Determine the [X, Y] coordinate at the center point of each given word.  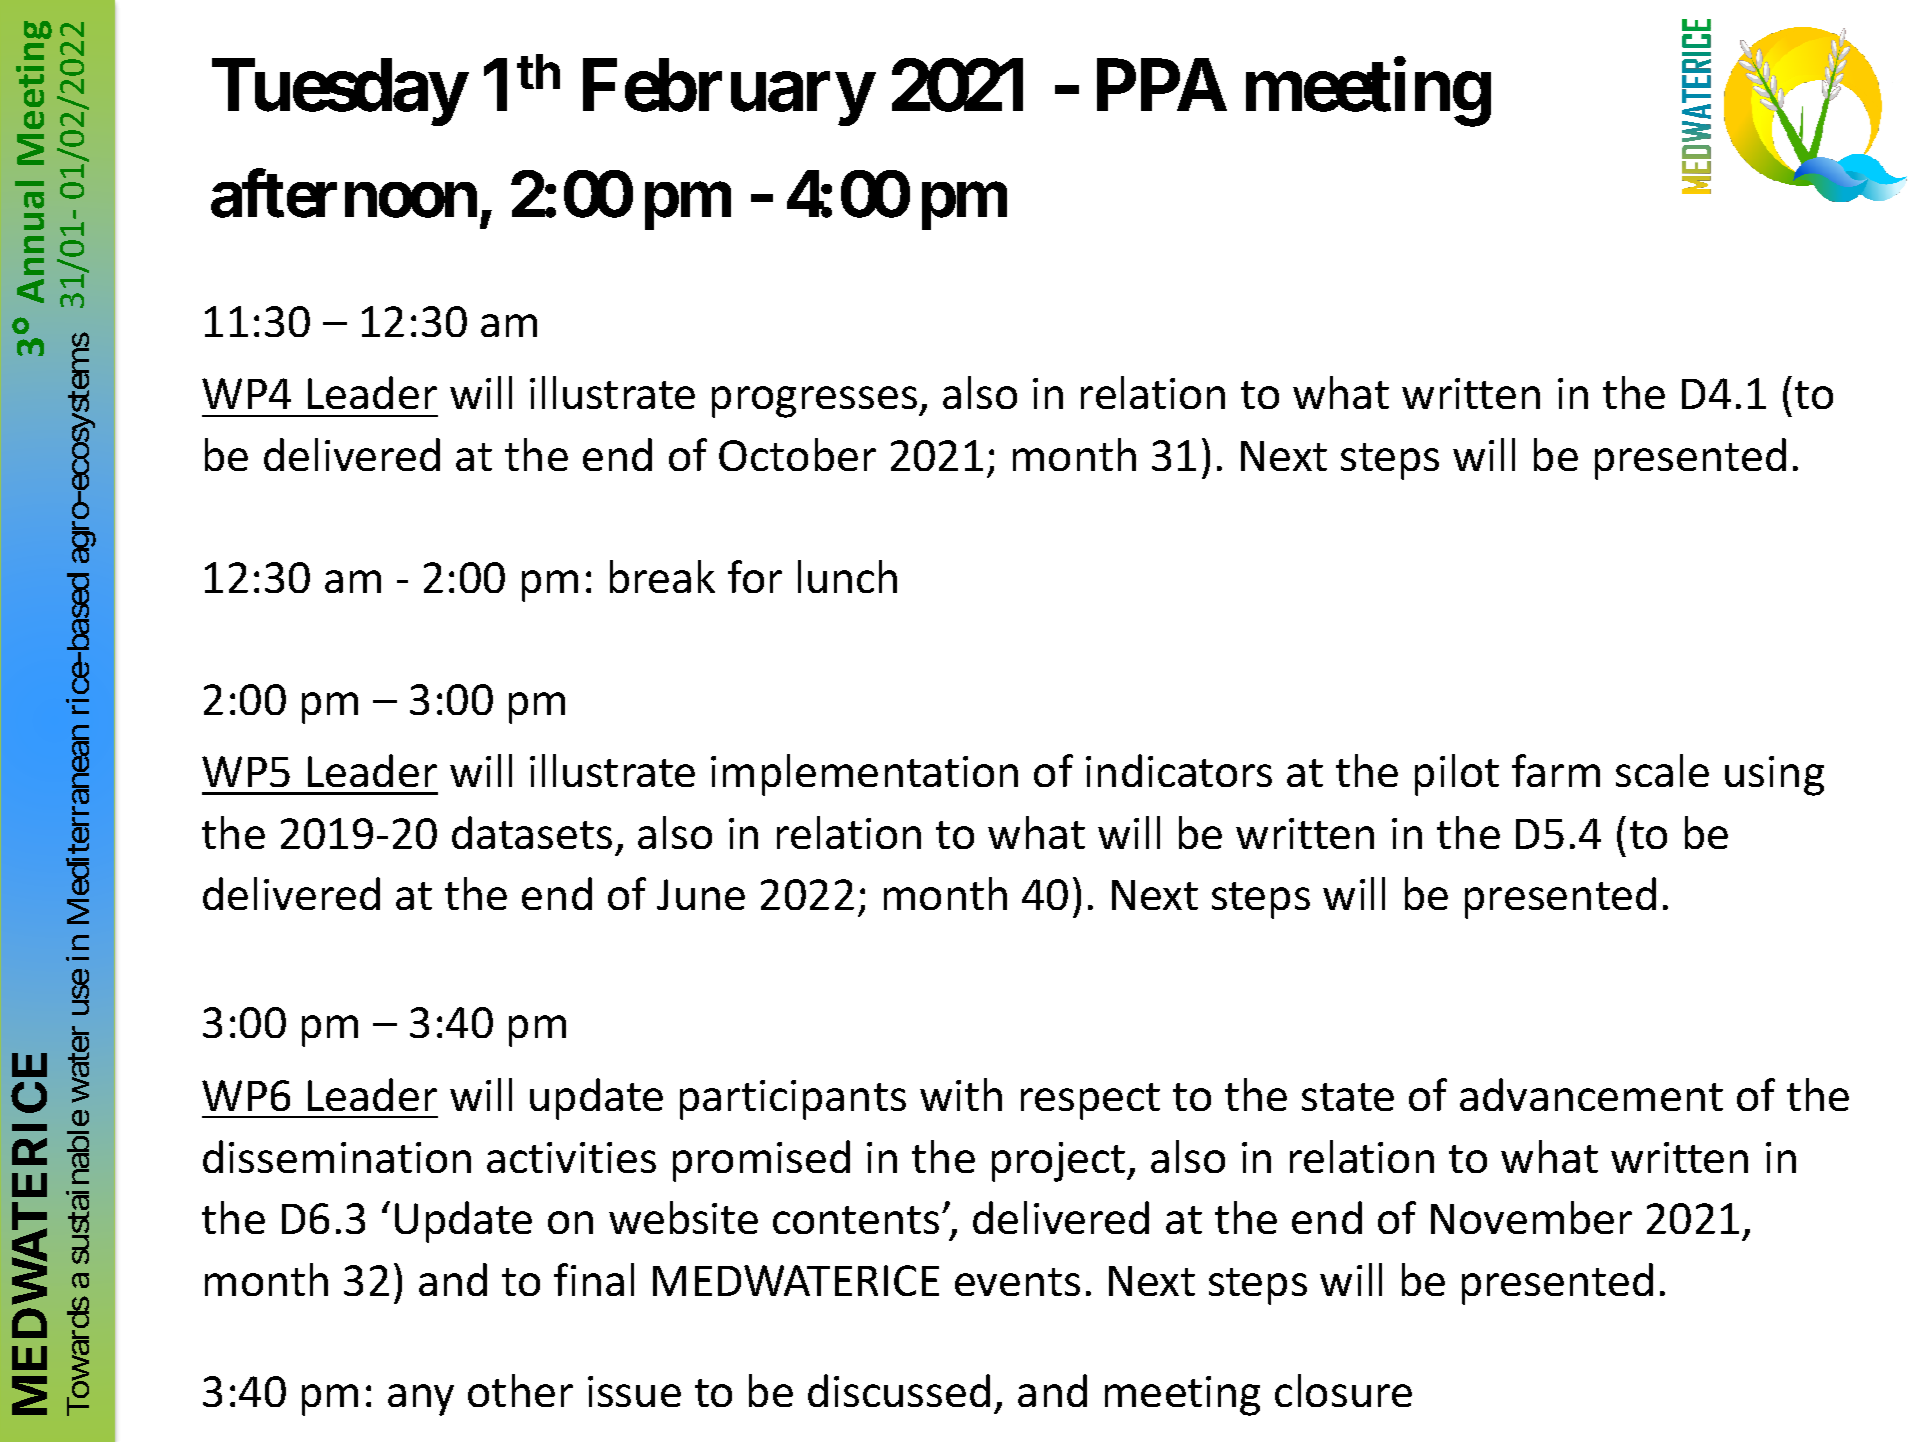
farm [1556, 770]
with [961, 1094]
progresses [816, 402]
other [520, 1390]
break [662, 576]
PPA [1162, 85]
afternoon [344, 194]
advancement [1591, 1094]
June [701, 894]
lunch [847, 576]
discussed [899, 1390]
